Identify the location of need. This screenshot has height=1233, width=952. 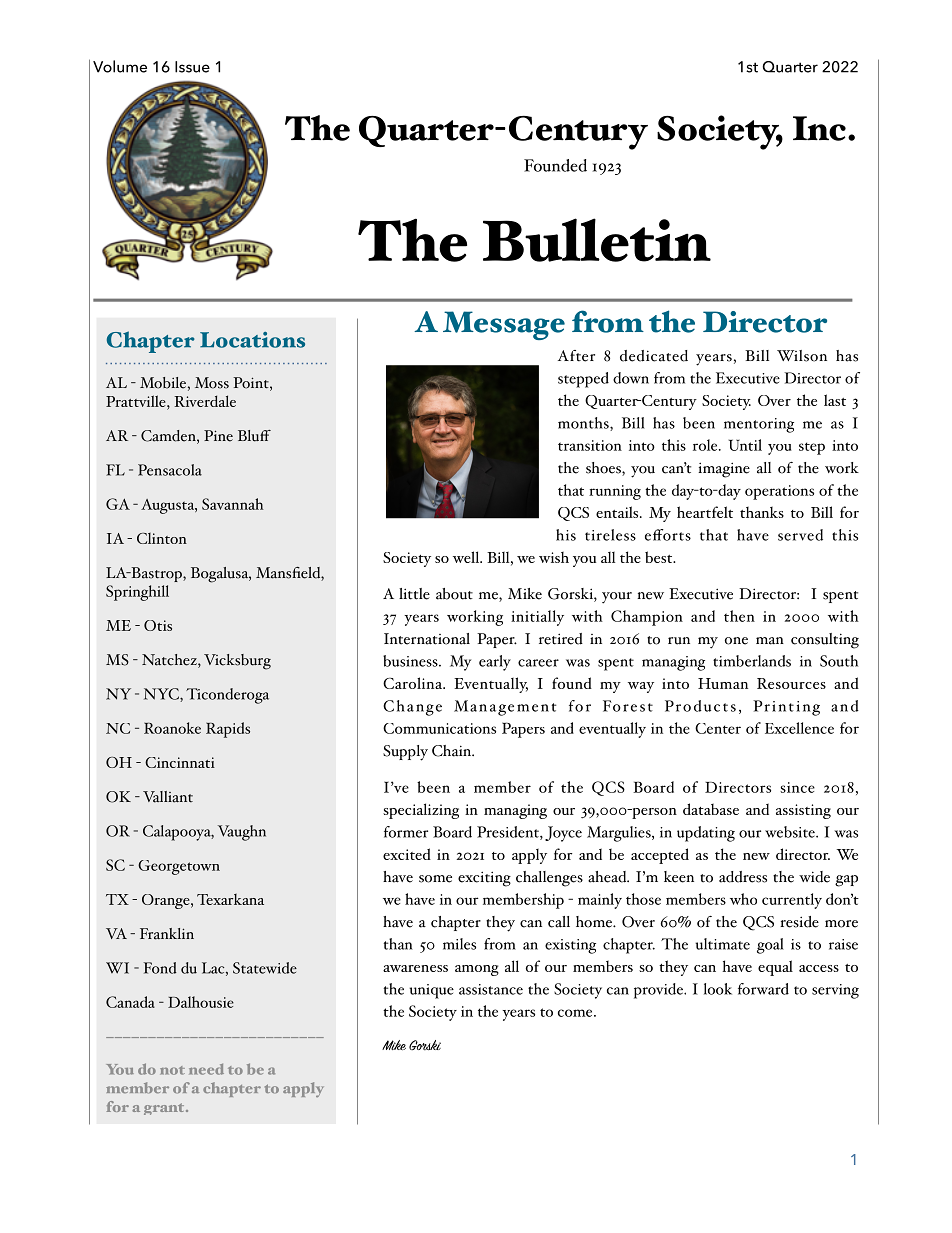
(206, 1069).
